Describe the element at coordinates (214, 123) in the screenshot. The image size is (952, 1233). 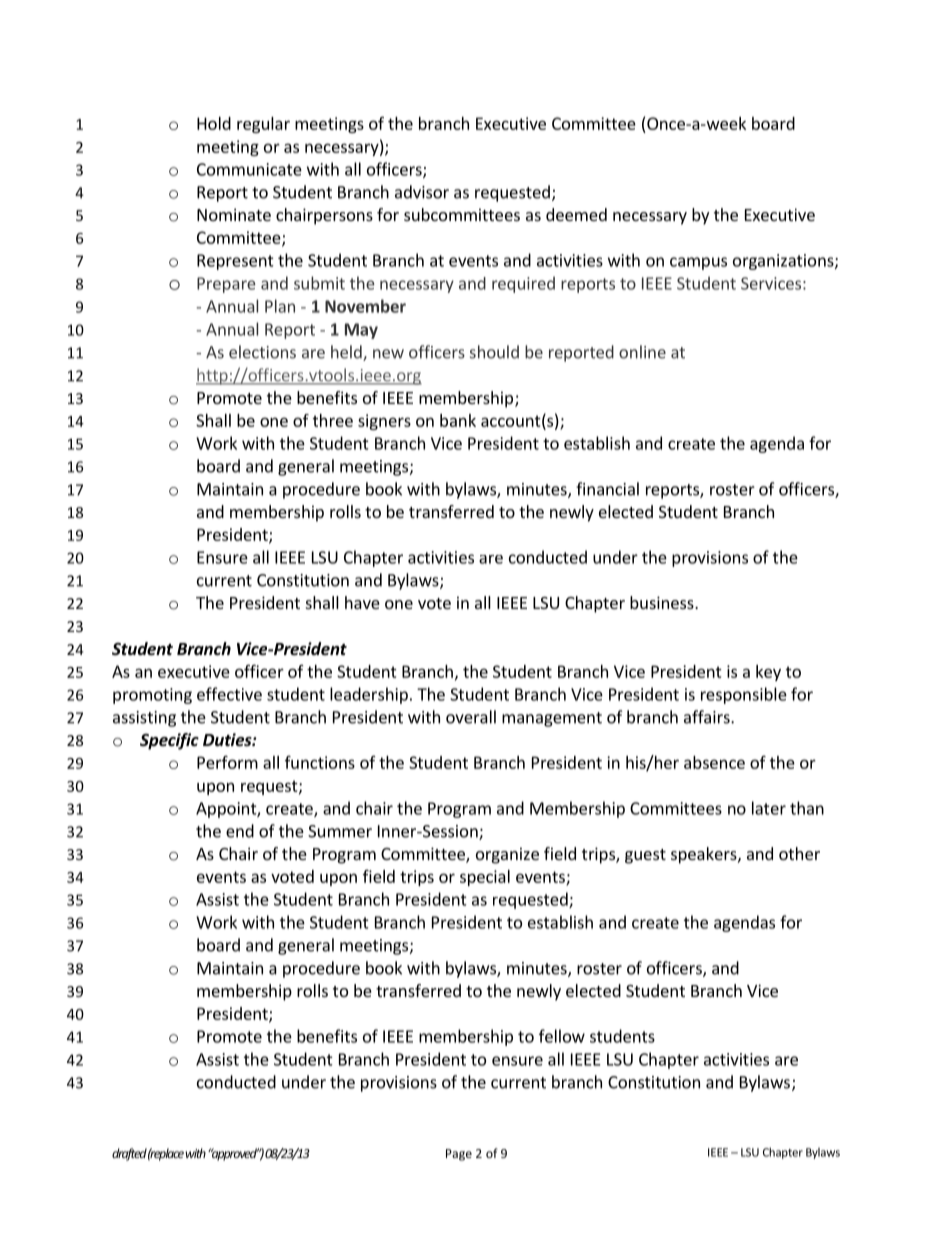
I see `Hold` at that location.
